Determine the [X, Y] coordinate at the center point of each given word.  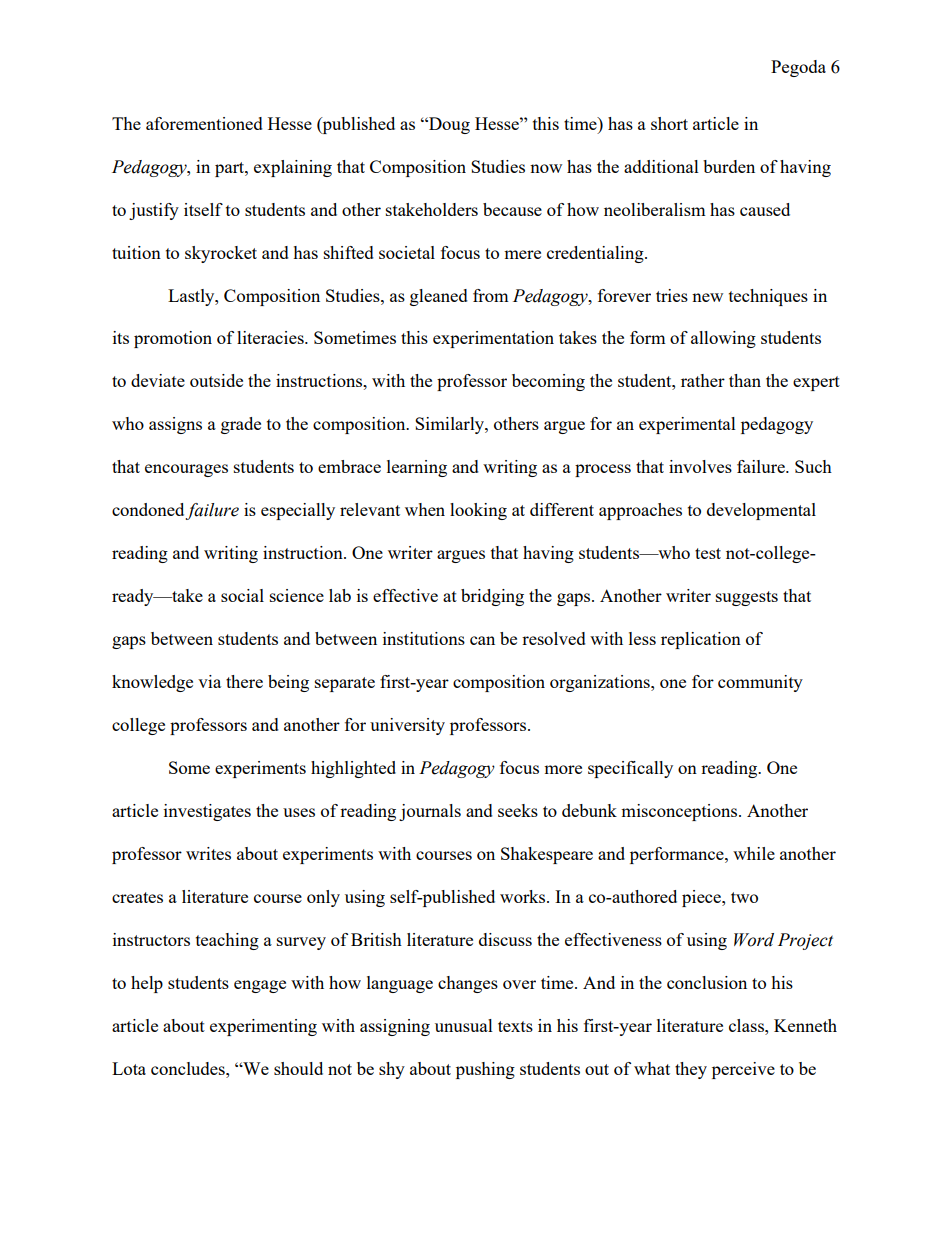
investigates [207, 812]
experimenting [263, 1027]
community [760, 683]
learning [417, 468]
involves [700, 466]
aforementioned [204, 123]
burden [729, 166]
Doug [448, 125]
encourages [186, 470]
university [407, 726]
